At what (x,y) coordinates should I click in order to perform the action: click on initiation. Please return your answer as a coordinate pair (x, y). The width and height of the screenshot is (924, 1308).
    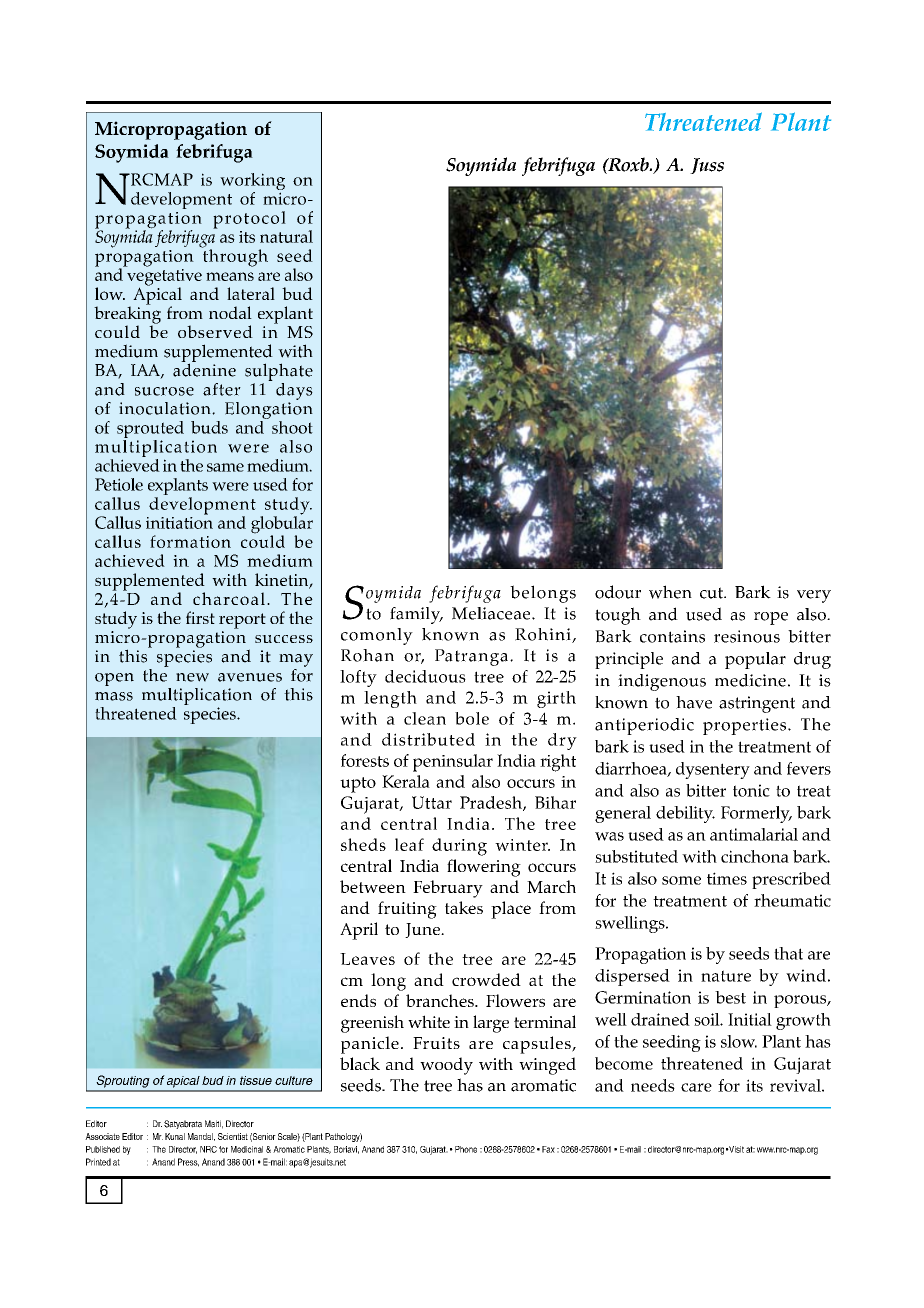
    Looking at the image, I should click on (179, 521).
